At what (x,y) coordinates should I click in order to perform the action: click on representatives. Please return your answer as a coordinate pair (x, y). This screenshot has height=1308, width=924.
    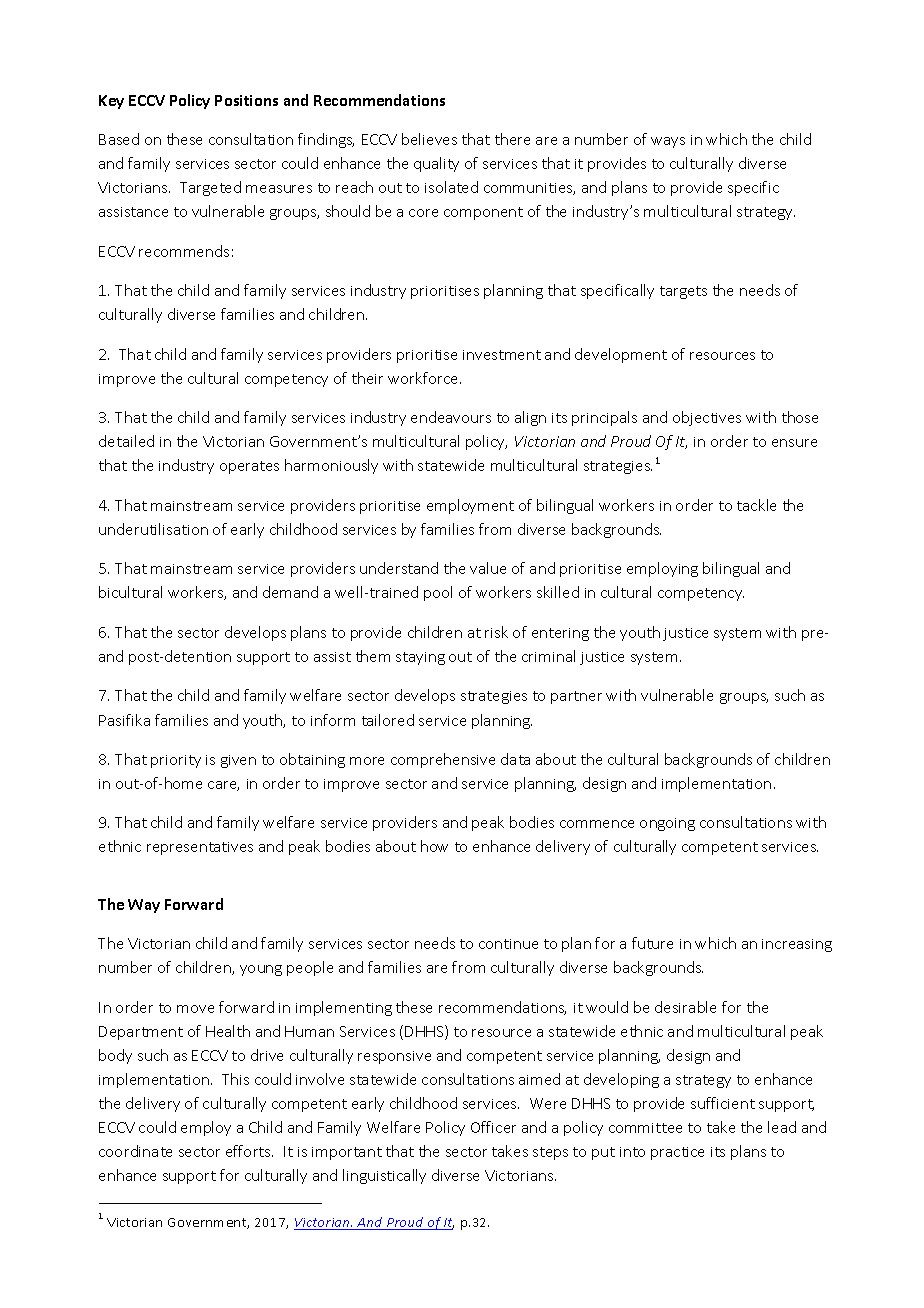
    Looking at the image, I should click on (200, 848).
